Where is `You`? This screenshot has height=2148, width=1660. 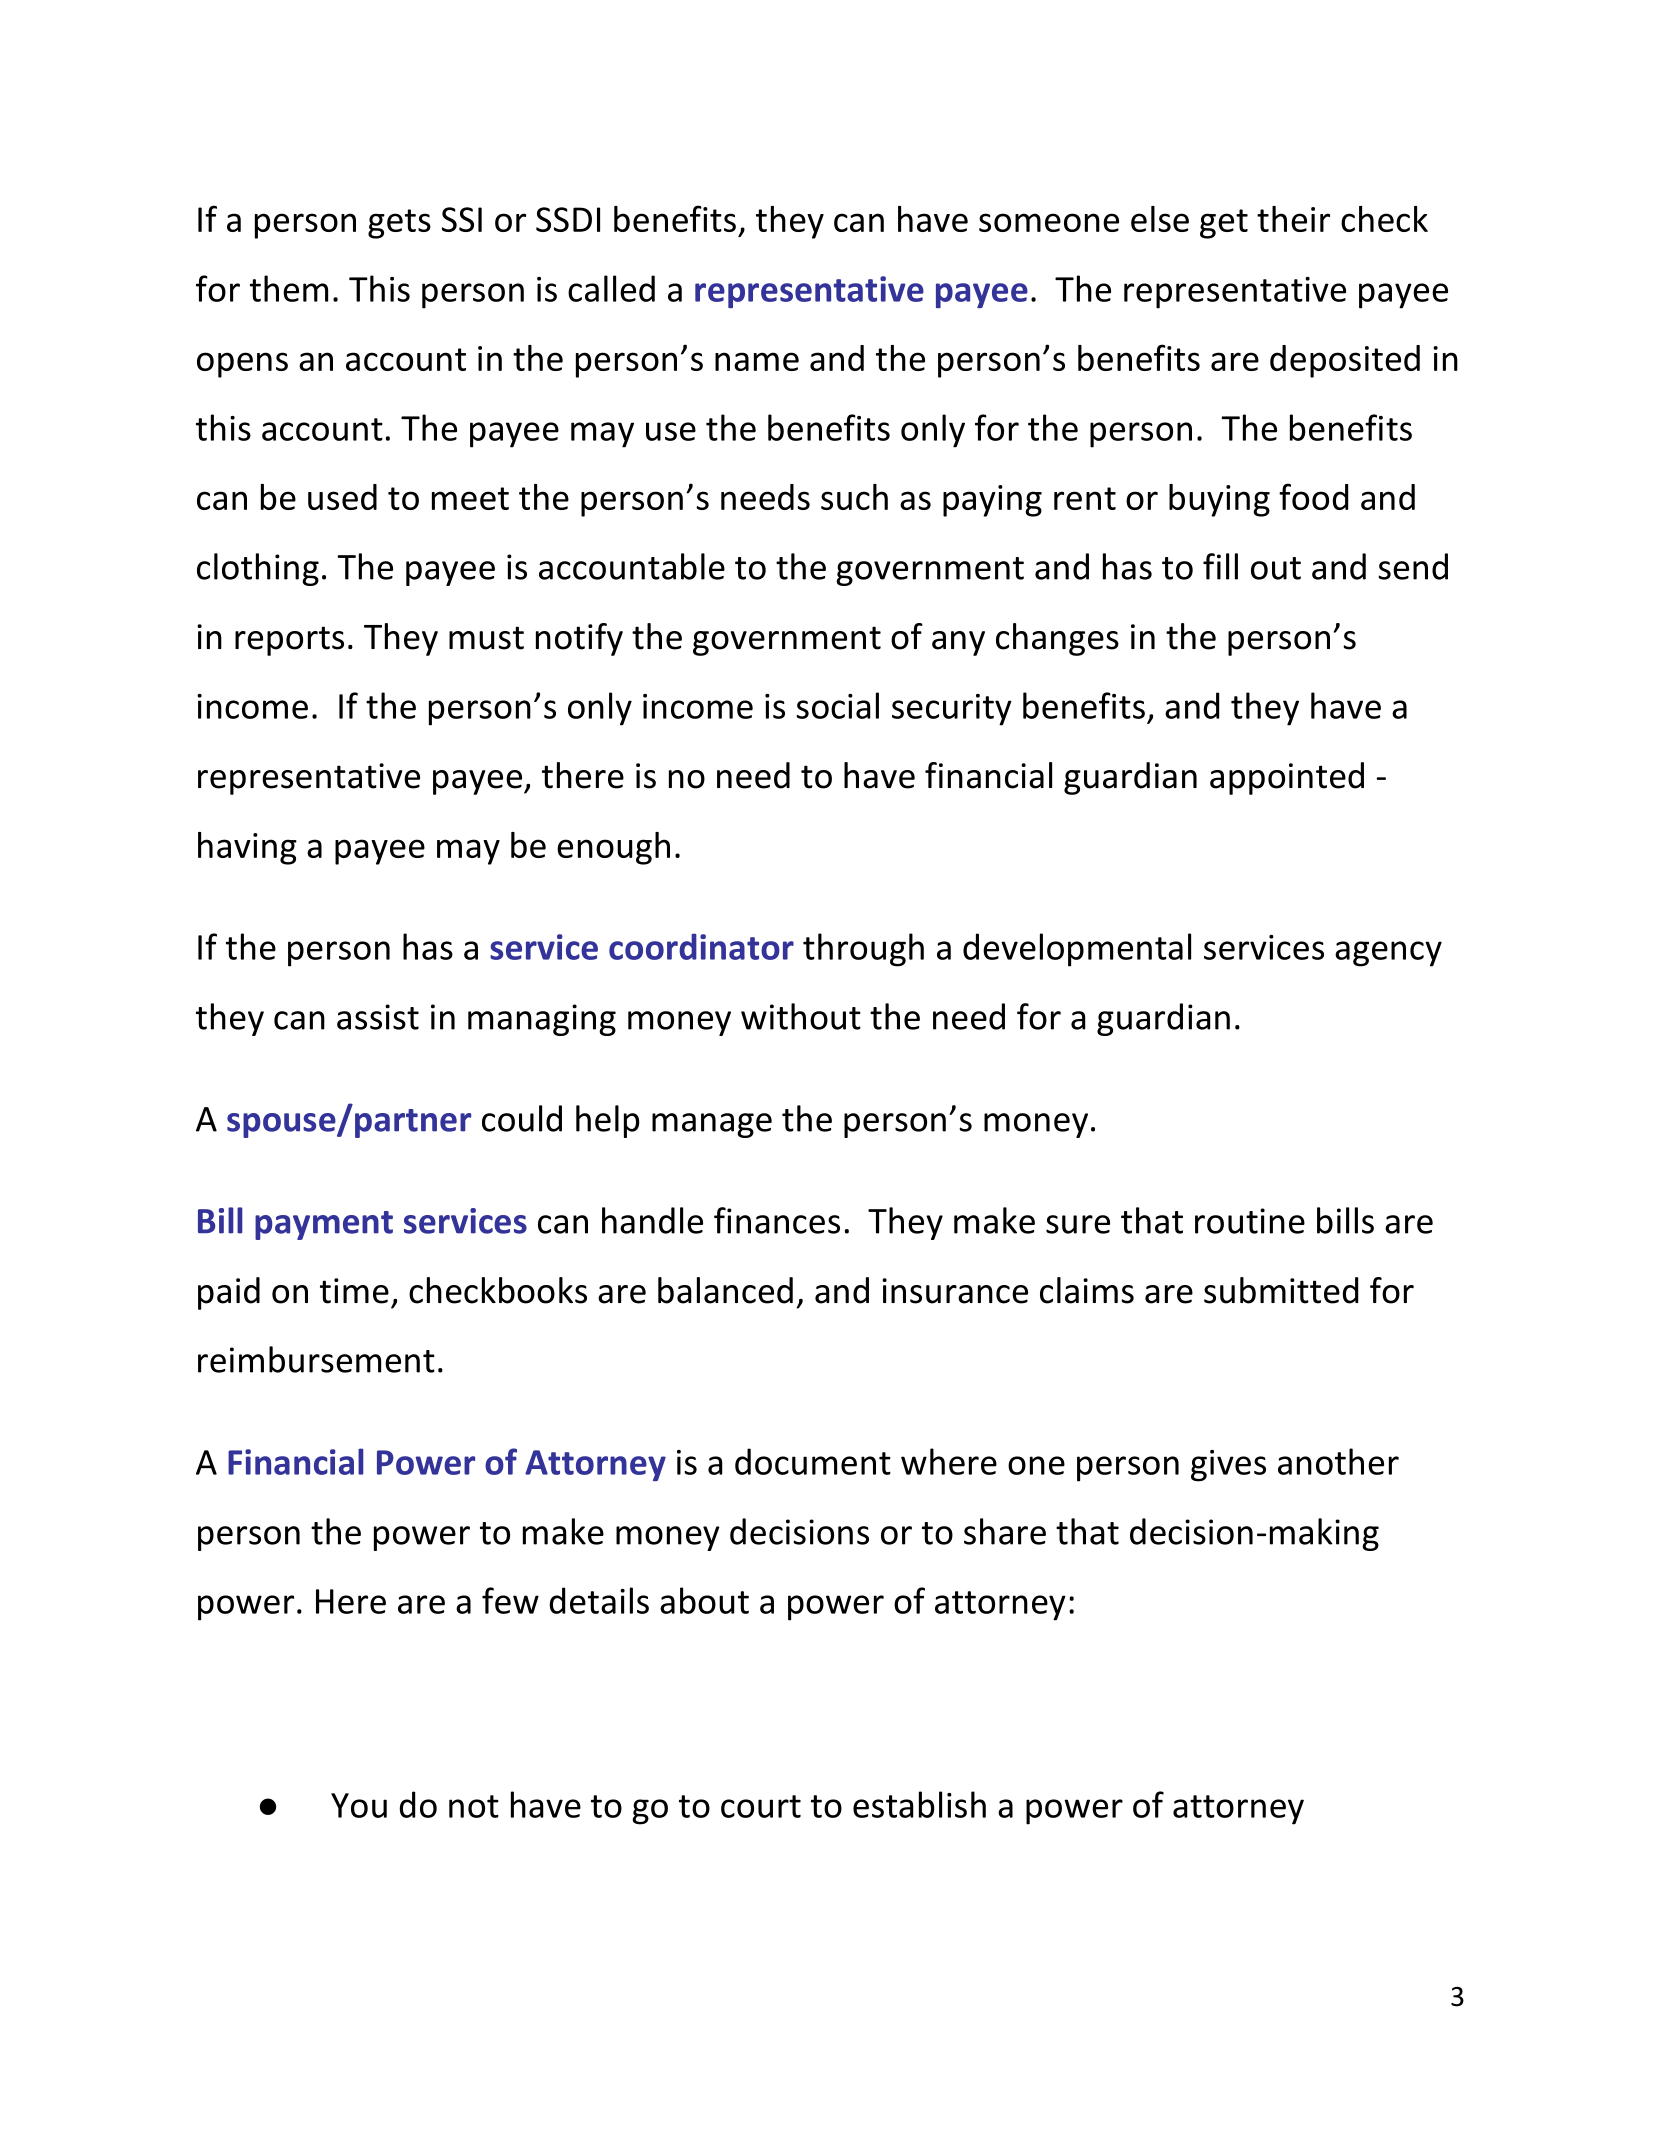
You is located at coordinates (359, 1805).
